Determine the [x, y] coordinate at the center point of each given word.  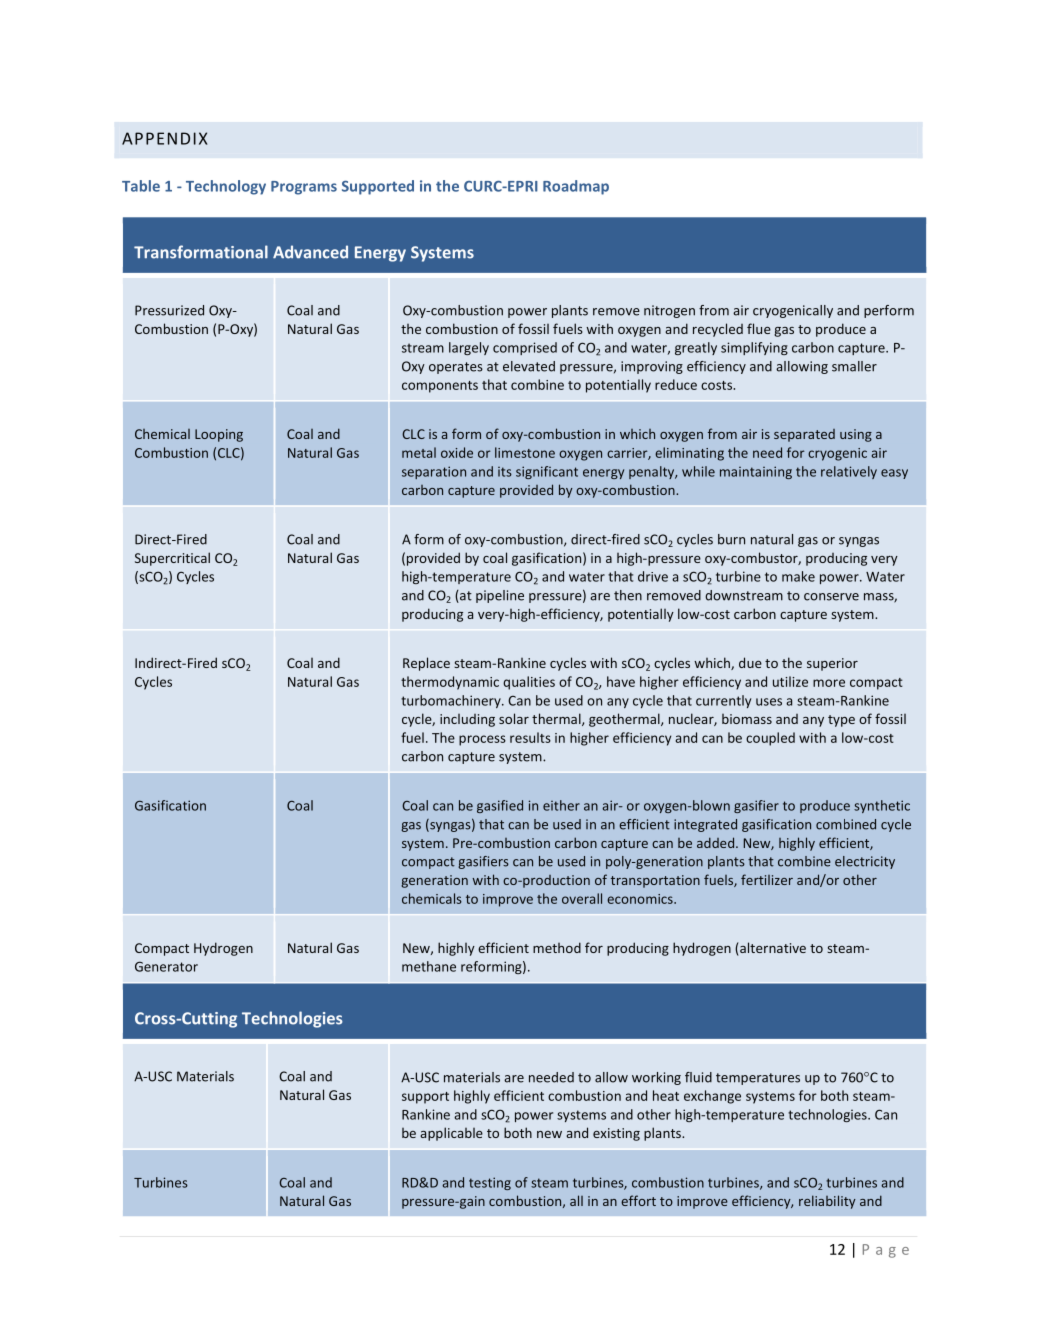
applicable [451, 1134]
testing [490, 1183]
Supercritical [172, 559]
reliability [827, 1202]
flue [759, 328]
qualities [529, 683]
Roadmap [576, 187]
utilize [790, 681]
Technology [226, 187]
